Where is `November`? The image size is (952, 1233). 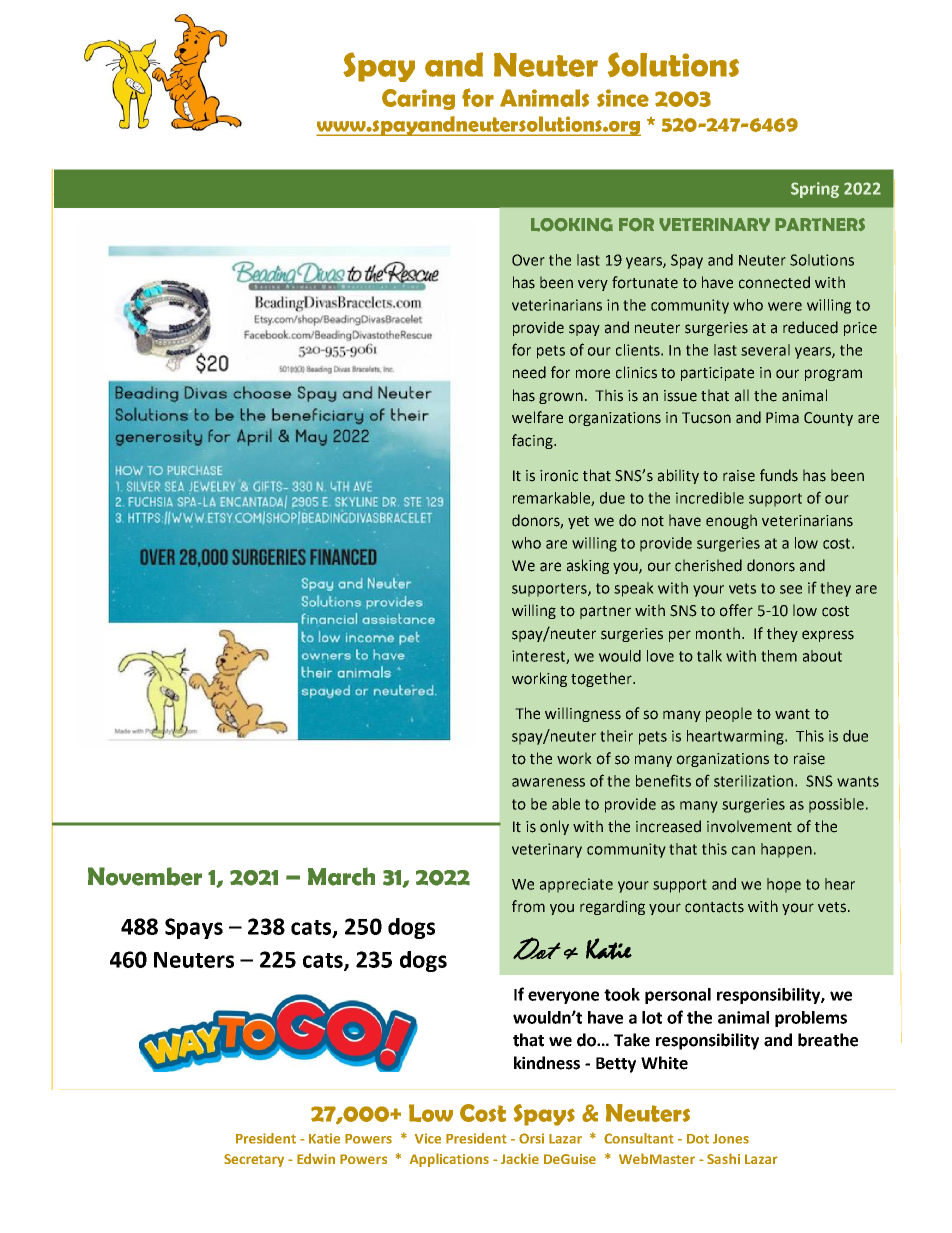
November is located at coordinates (145, 876).
